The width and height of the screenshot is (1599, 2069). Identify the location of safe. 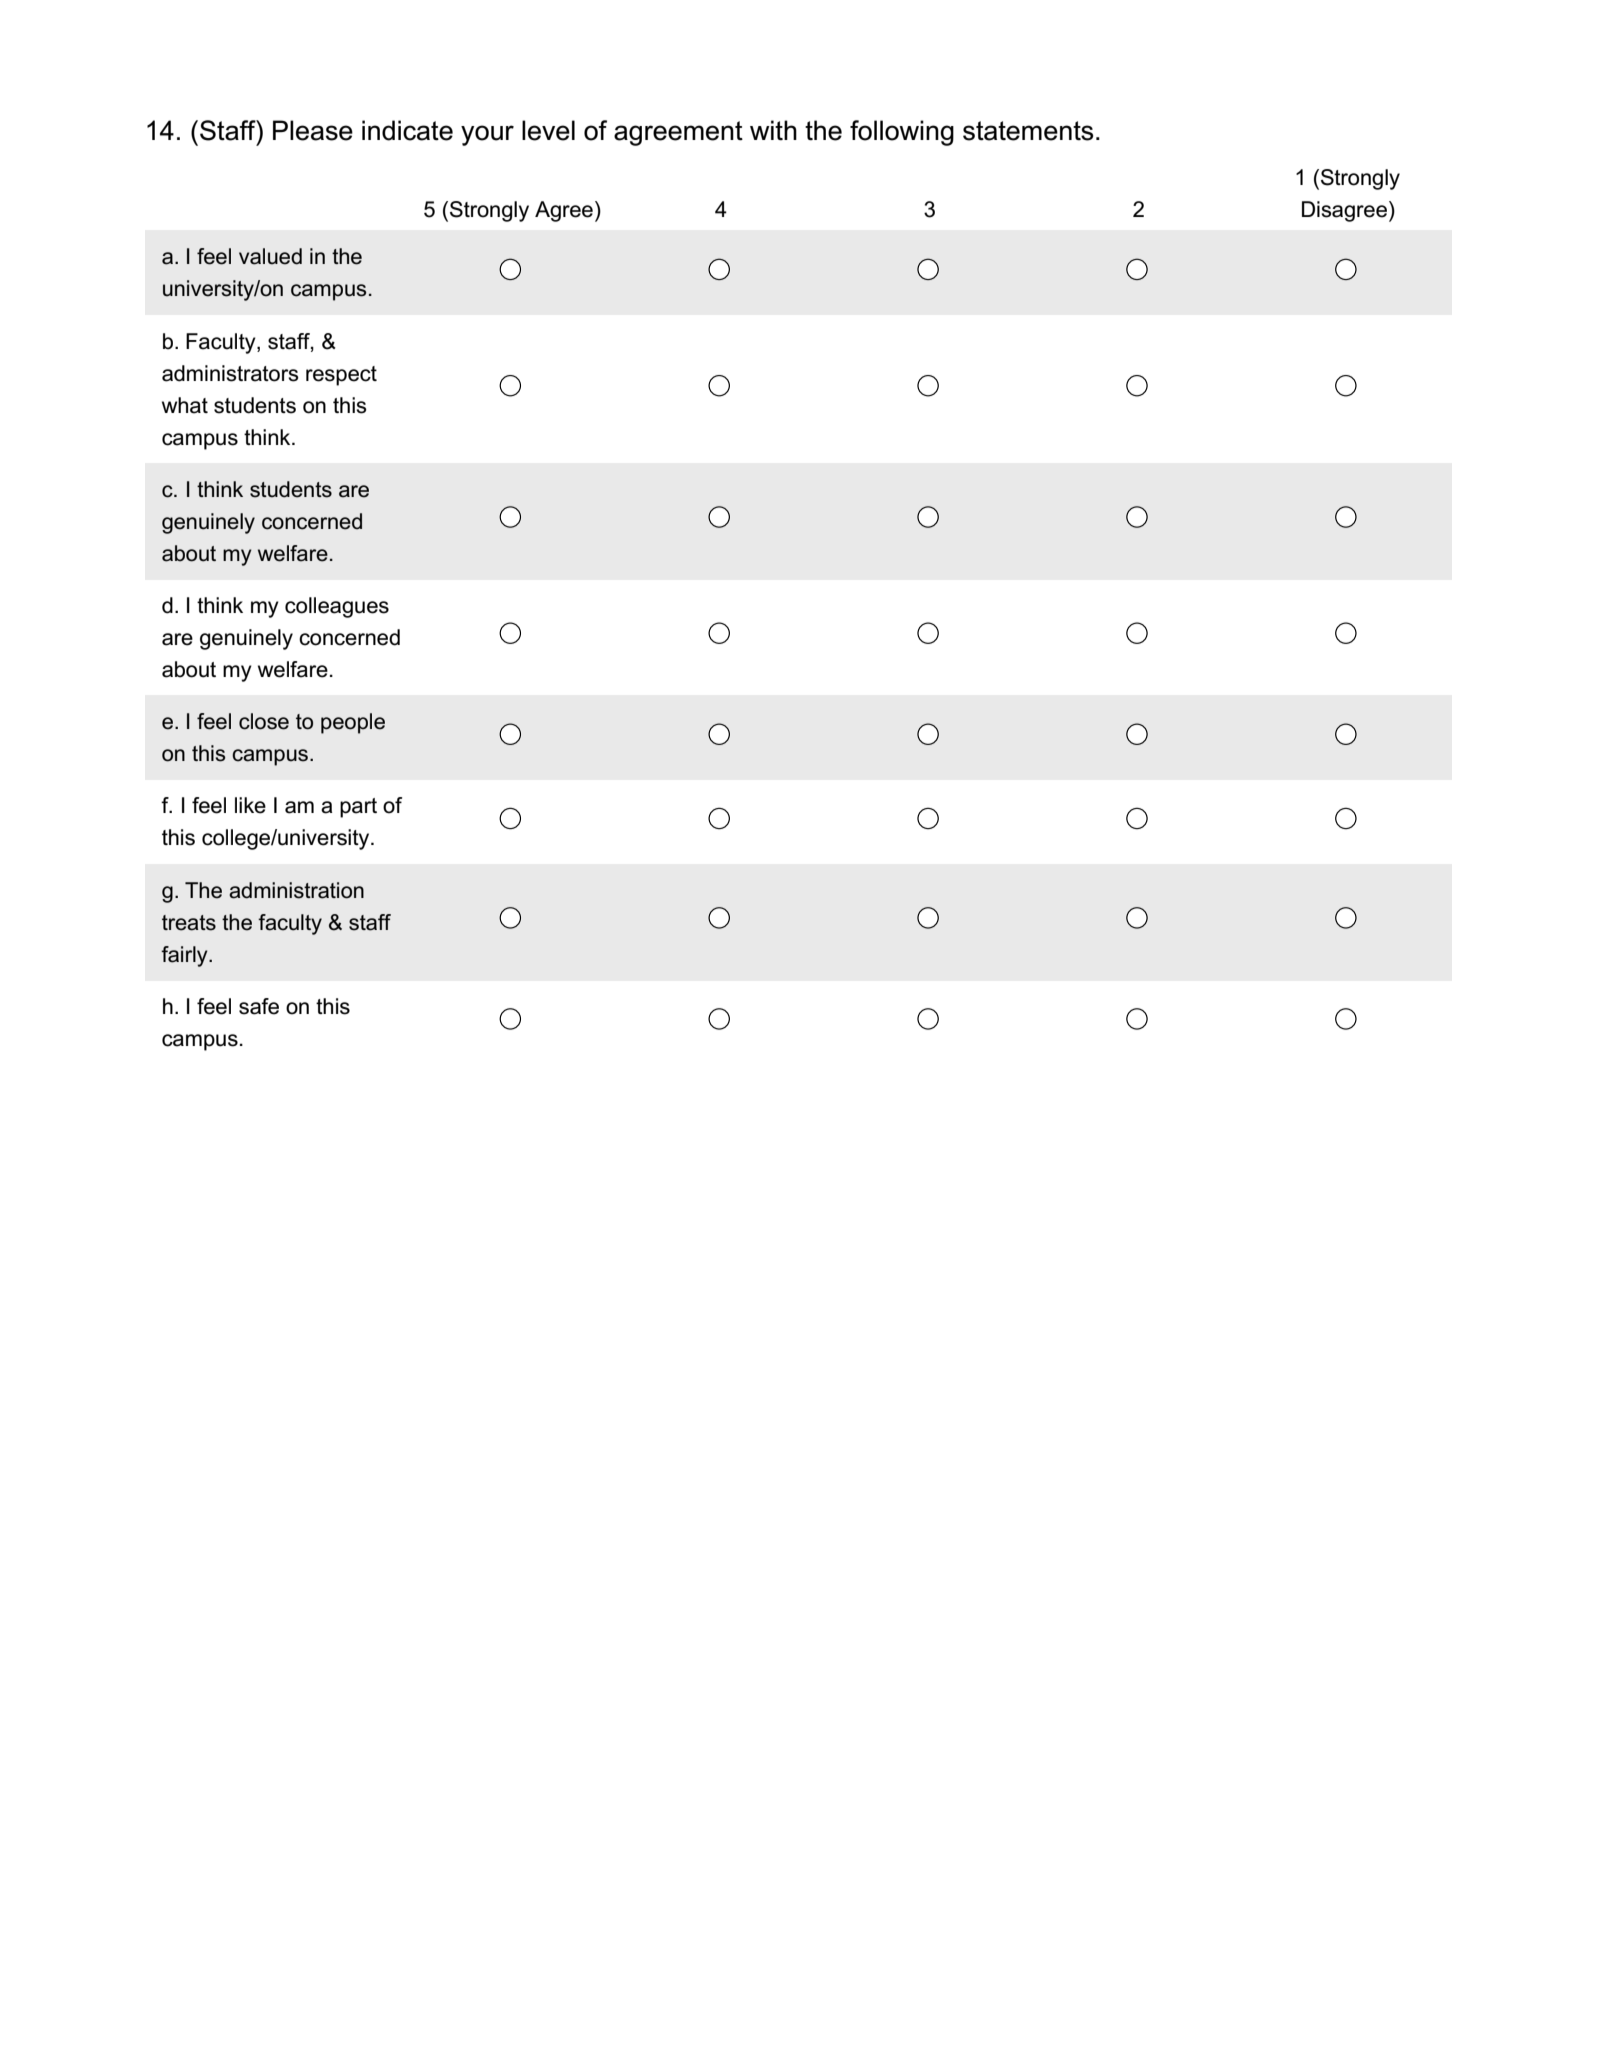
(259, 1006).
